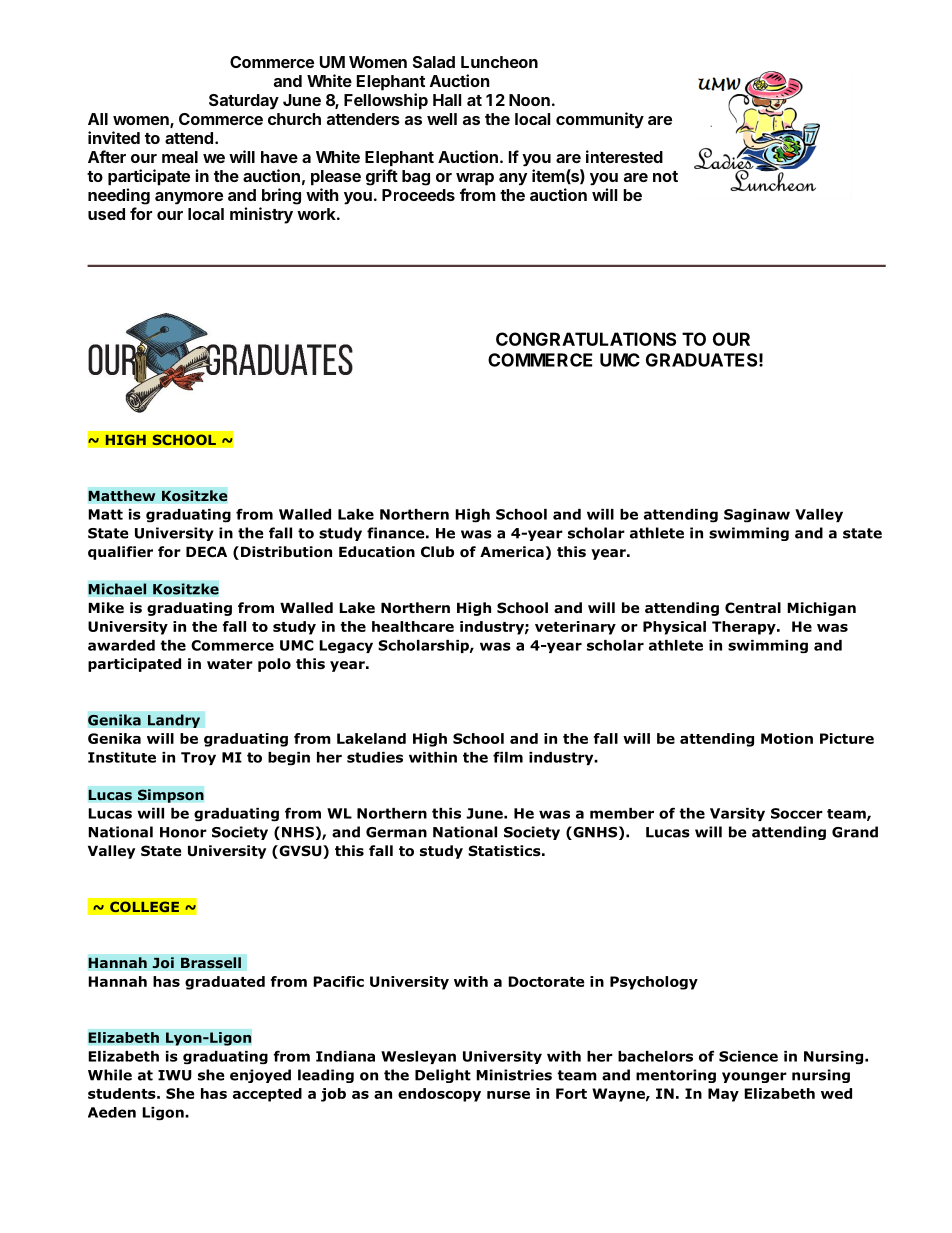 The image size is (952, 1233). Describe the element at coordinates (508, 757) in the screenshot. I see `film` at that location.
